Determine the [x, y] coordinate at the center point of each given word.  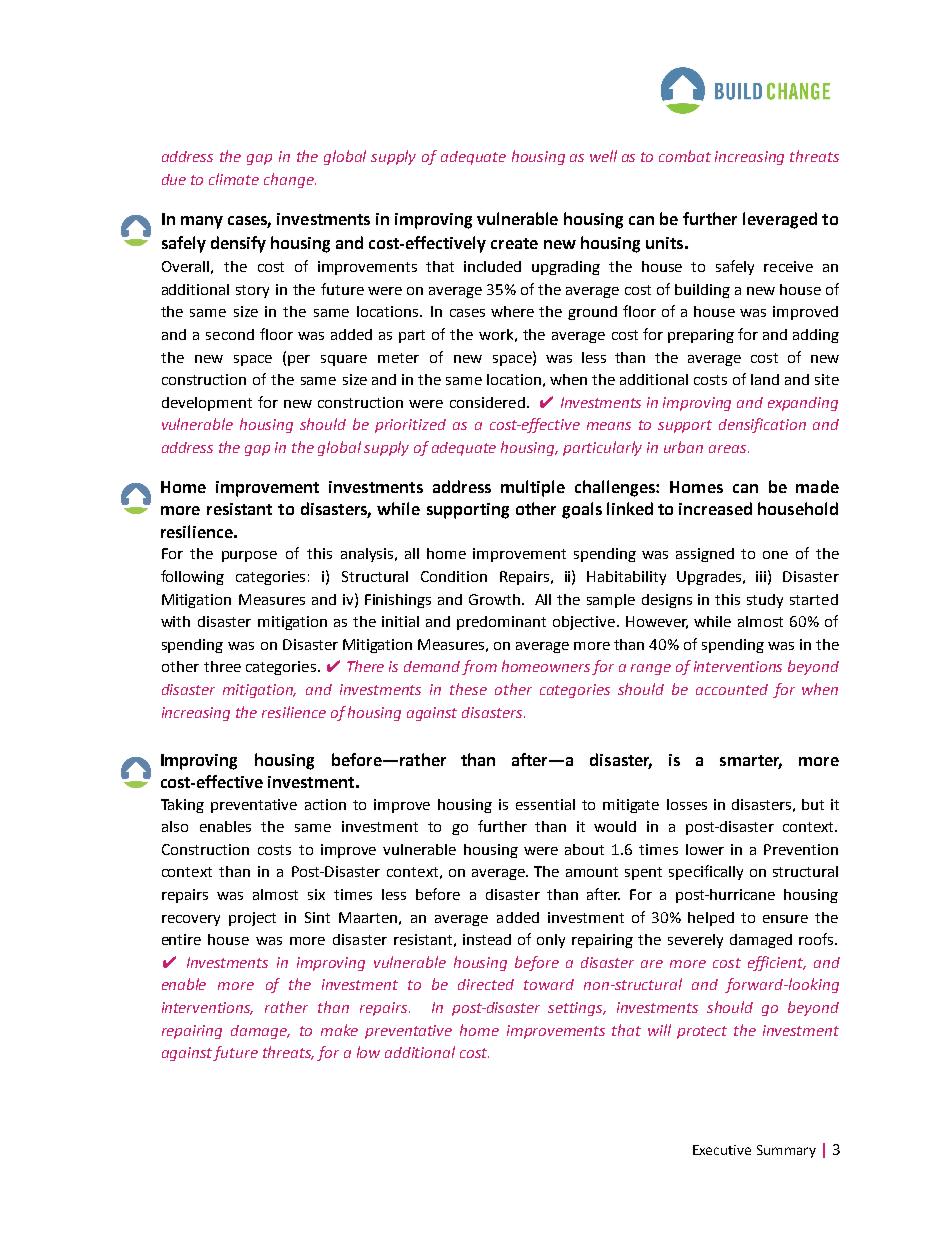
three [222, 666]
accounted [732, 689]
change [290, 180]
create [514, 243]
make [339, 1030]
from [479, 667]
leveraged [780, 220]
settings [577, 1009]
